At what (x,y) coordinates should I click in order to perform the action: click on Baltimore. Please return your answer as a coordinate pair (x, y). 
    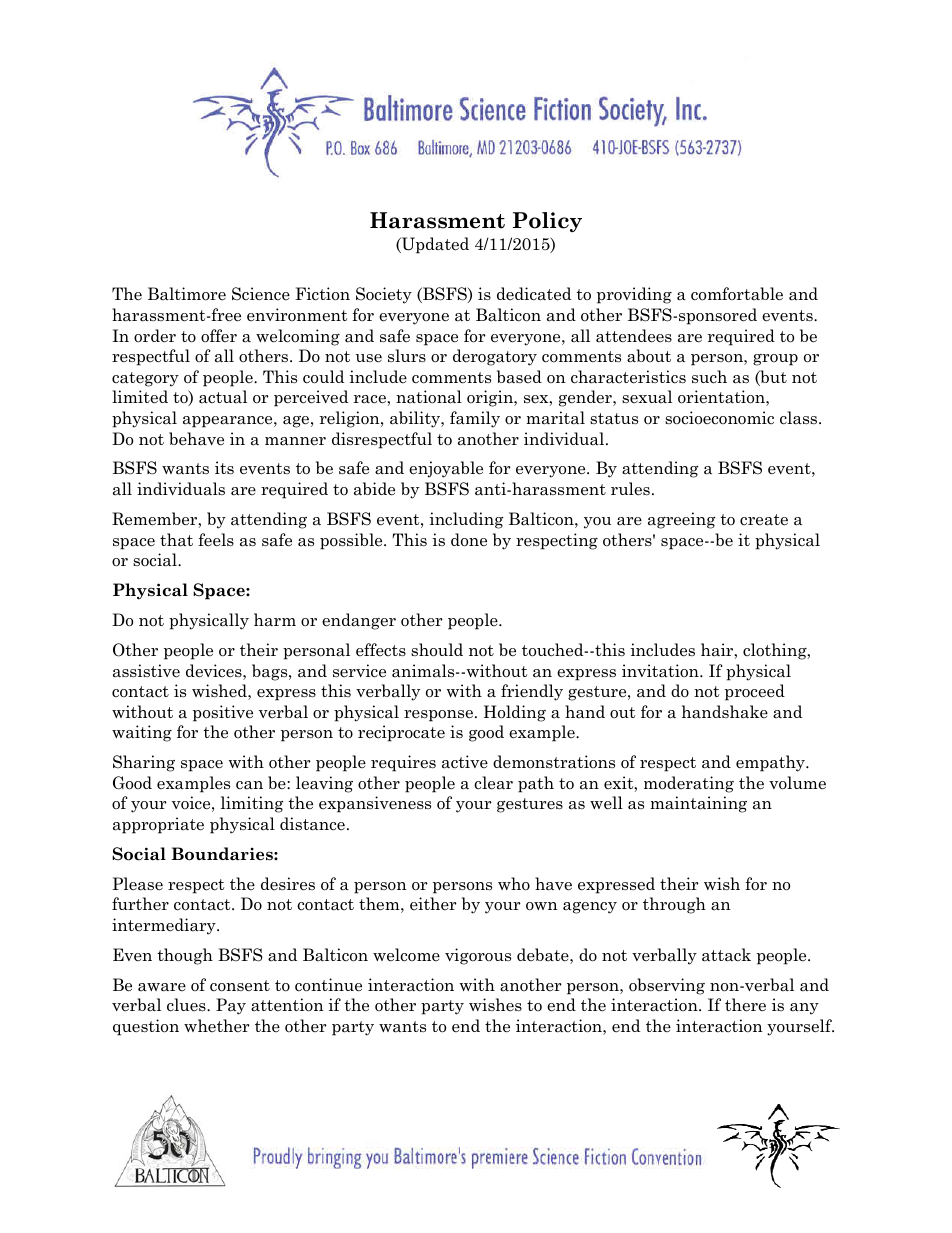
    Looking at the image, I should click on (187, 294).
